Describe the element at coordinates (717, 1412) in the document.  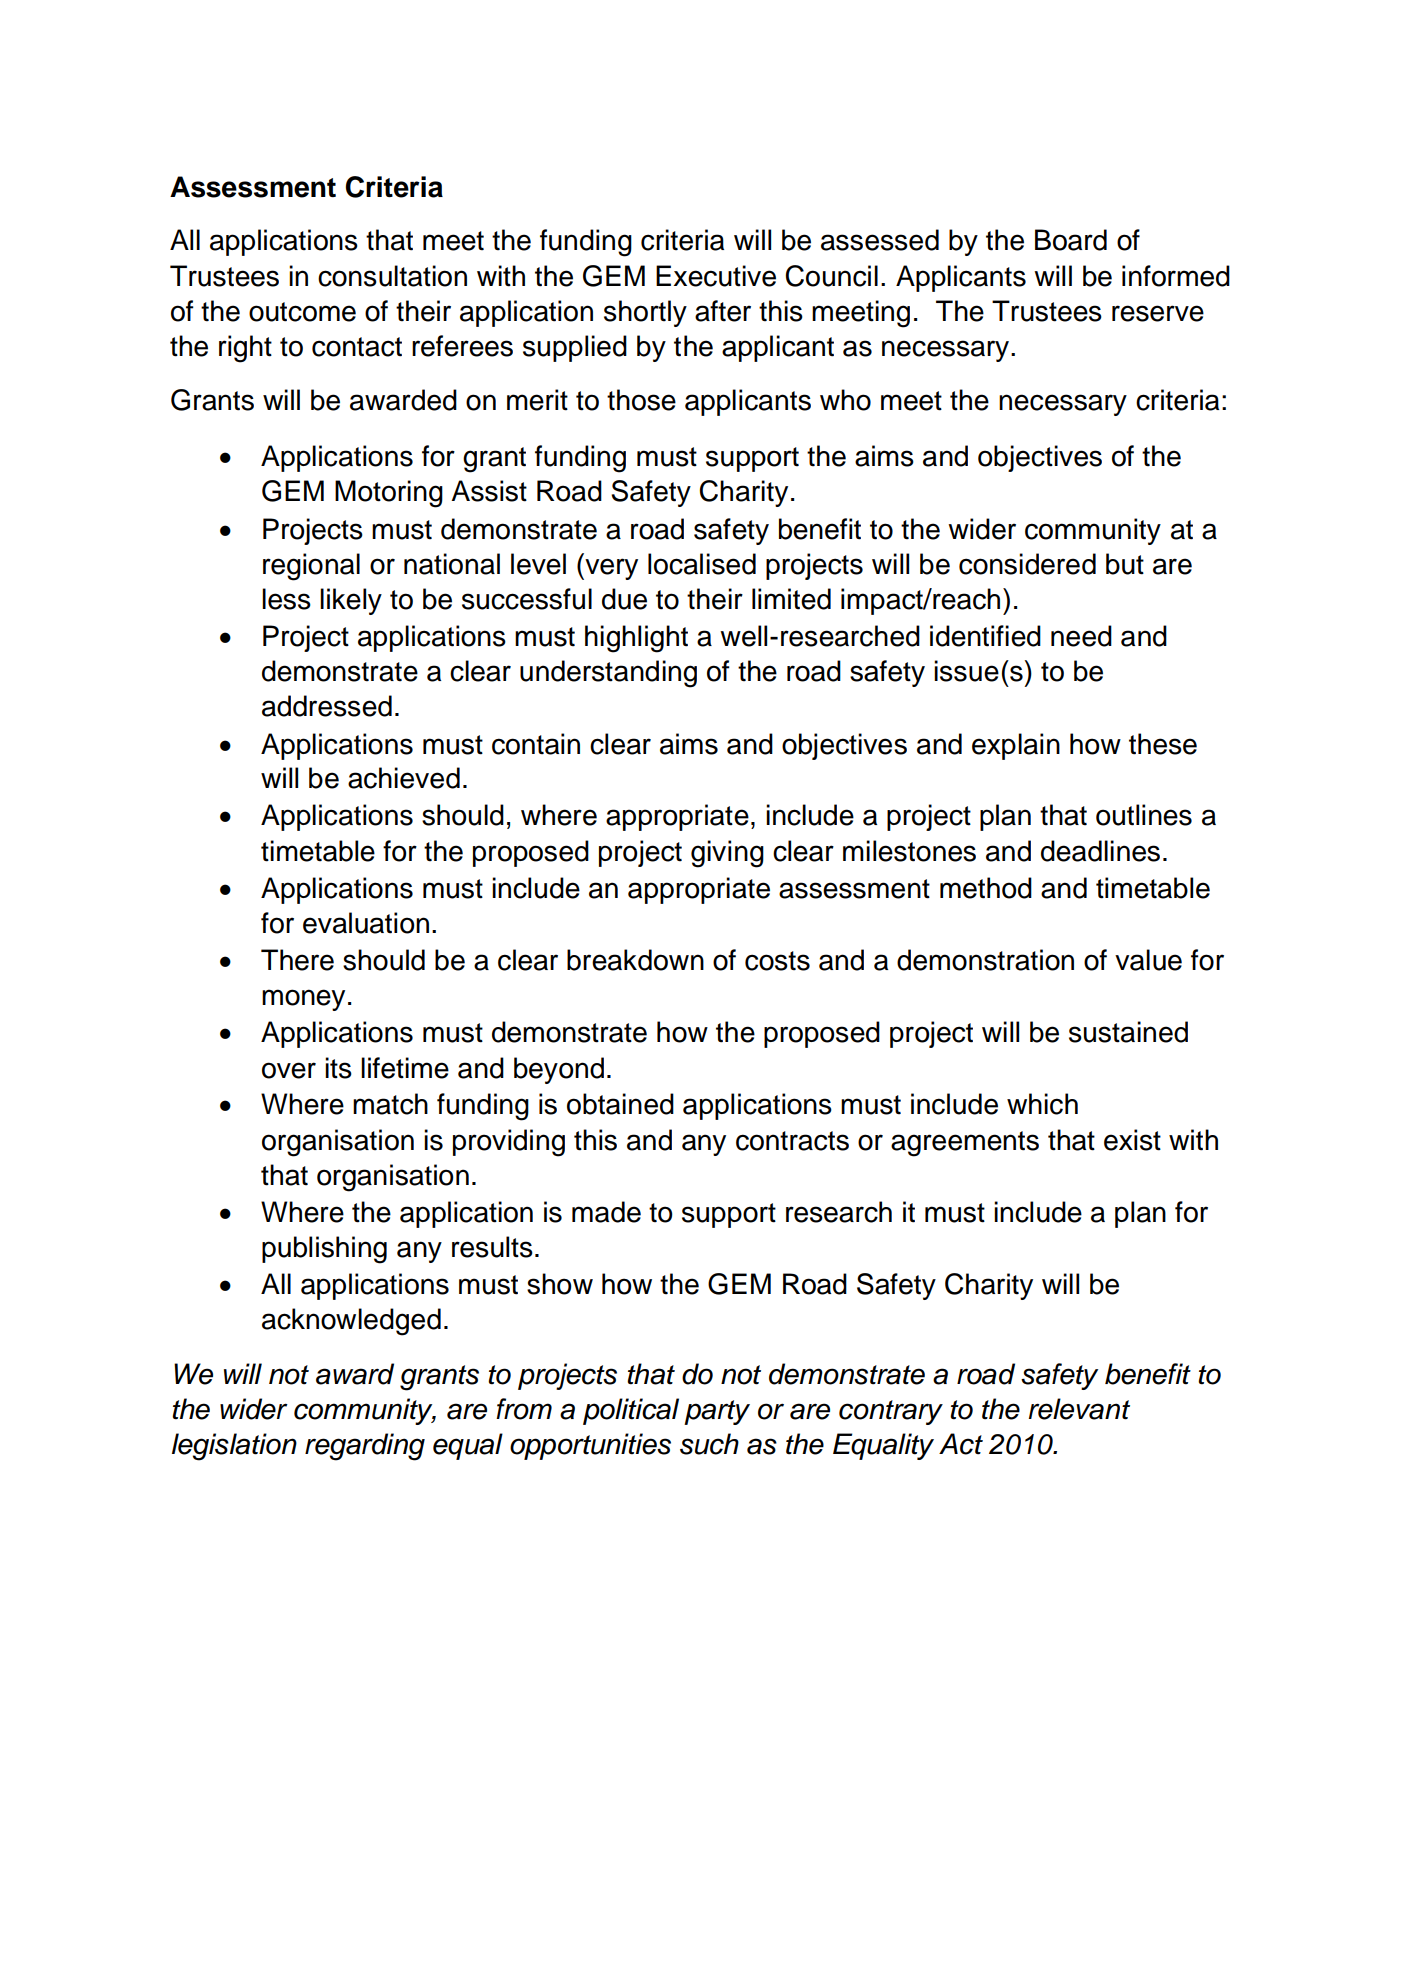
I see `party` at that location.
